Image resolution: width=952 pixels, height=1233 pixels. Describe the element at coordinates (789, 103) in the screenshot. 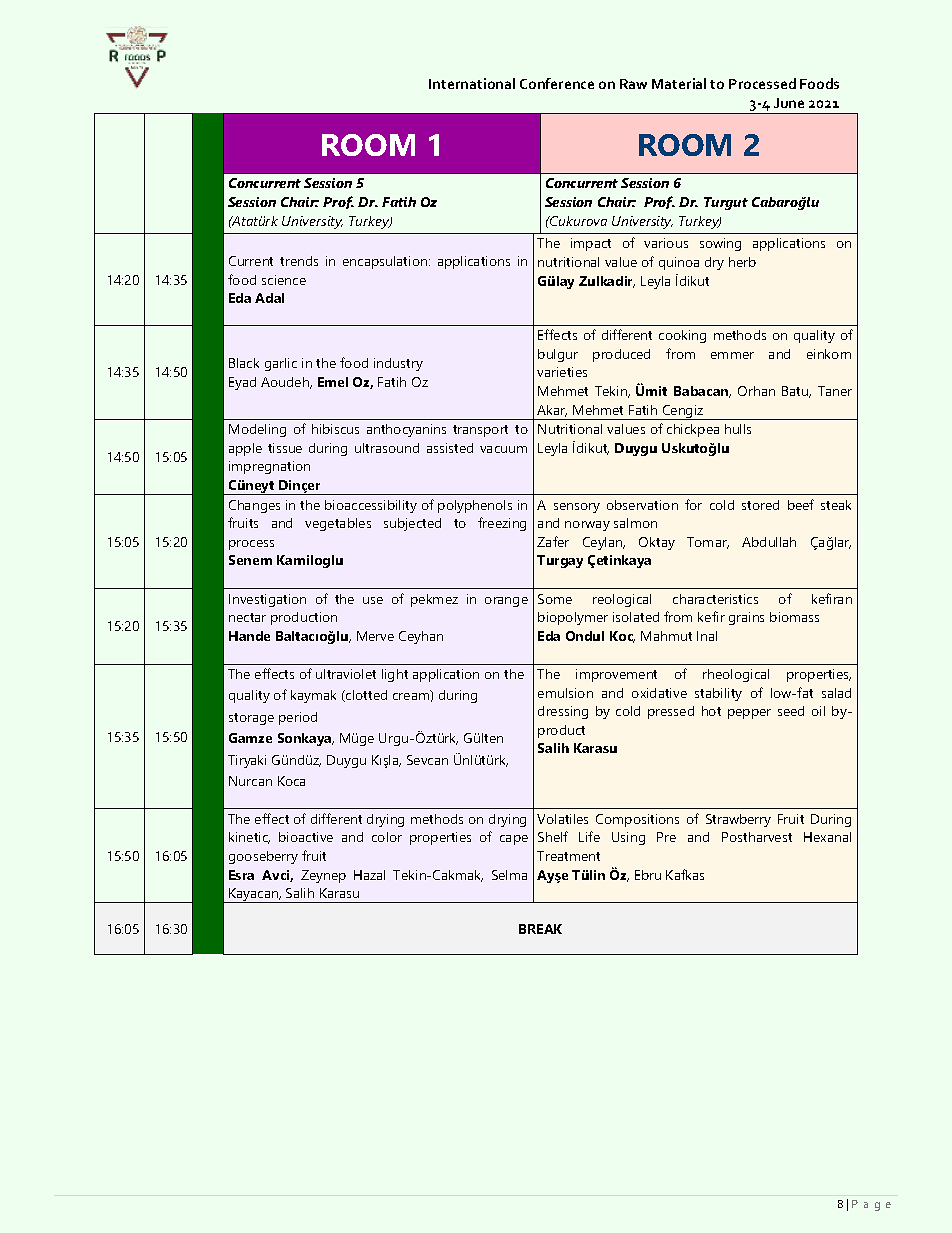

I see `June` at that location.
